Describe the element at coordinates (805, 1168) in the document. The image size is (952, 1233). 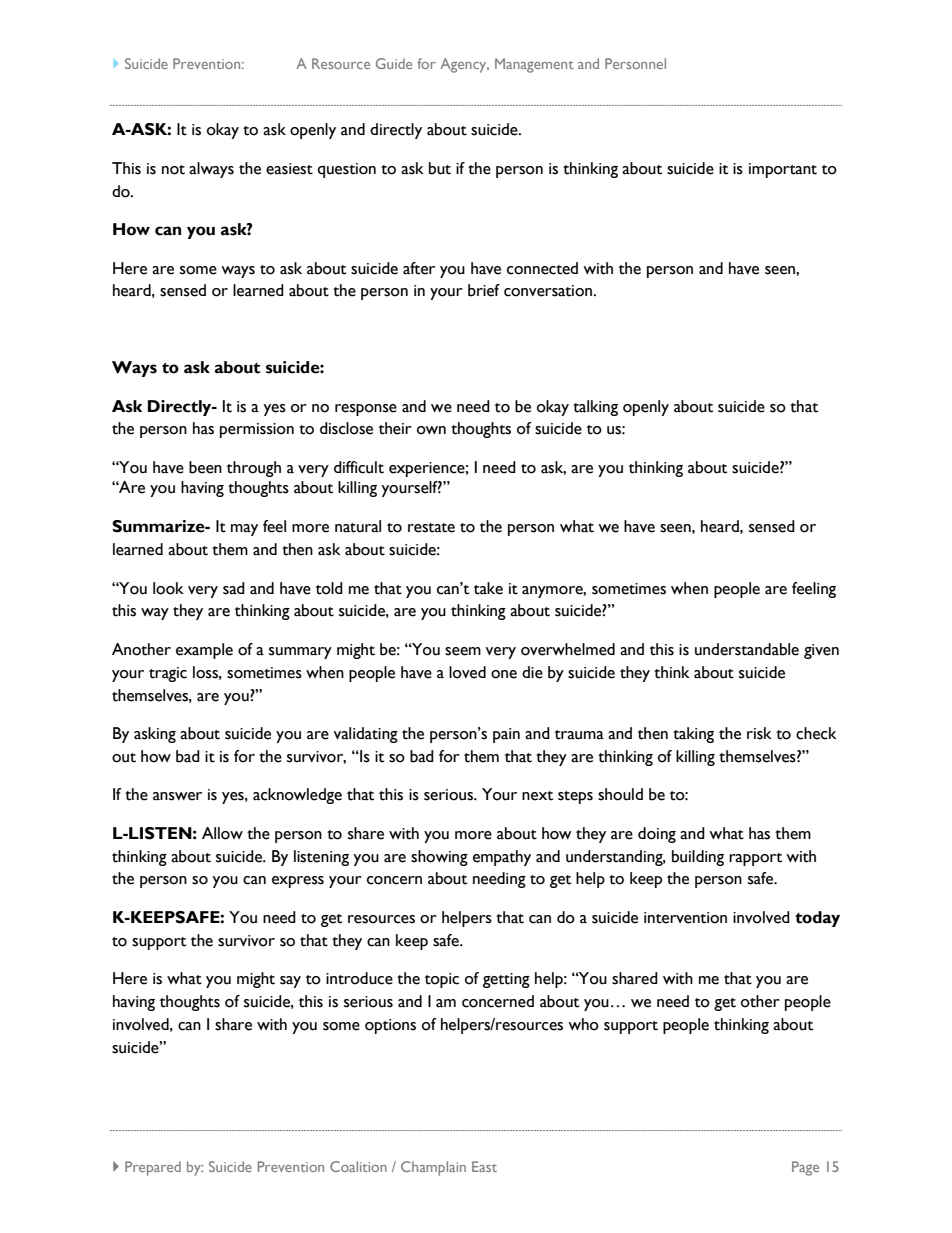
I see `Page` at that location.
